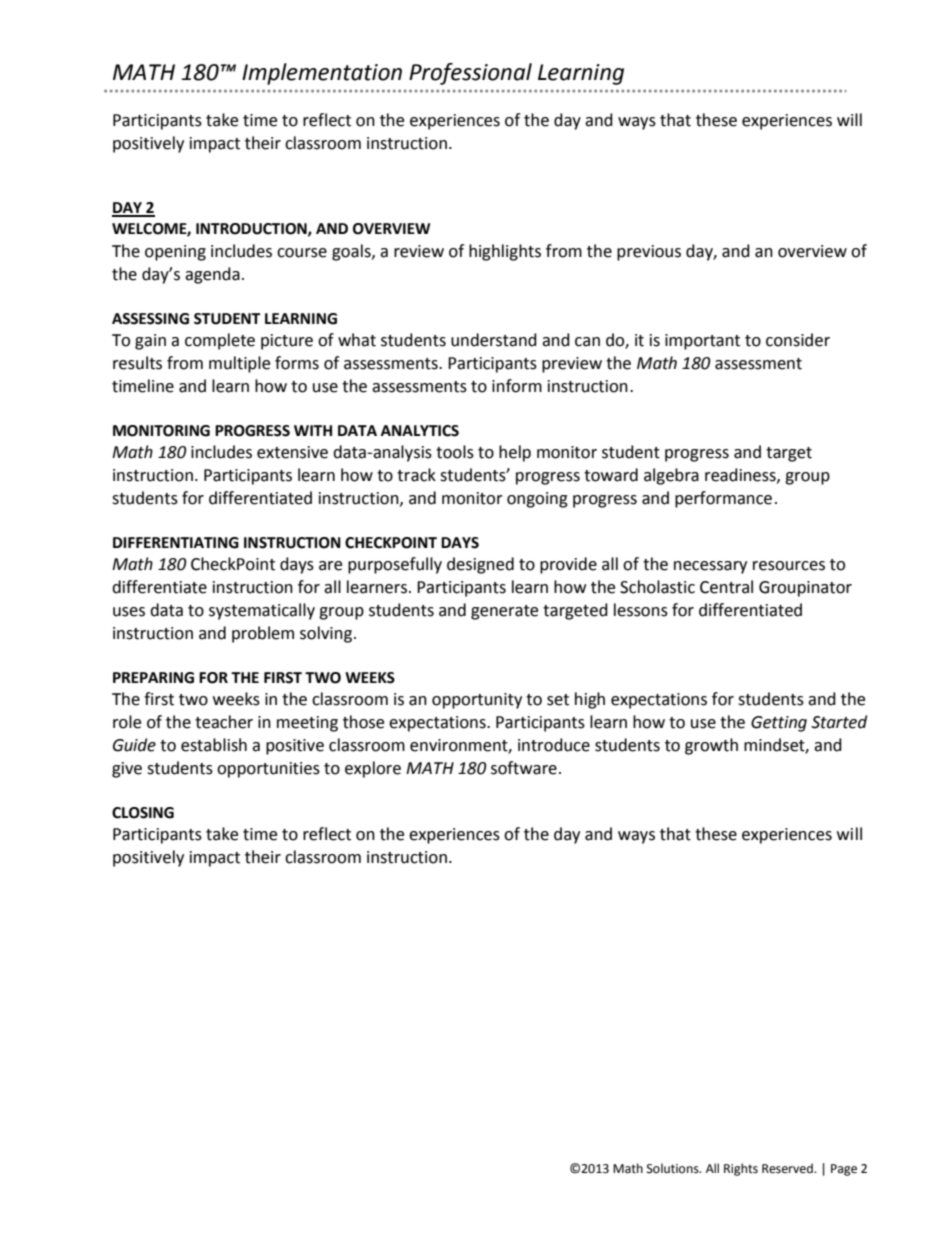 The image size is (952, 1233). What do you see at coordinates (524, 768) in the document?
I see `software` at bounding box center [524, 768].
